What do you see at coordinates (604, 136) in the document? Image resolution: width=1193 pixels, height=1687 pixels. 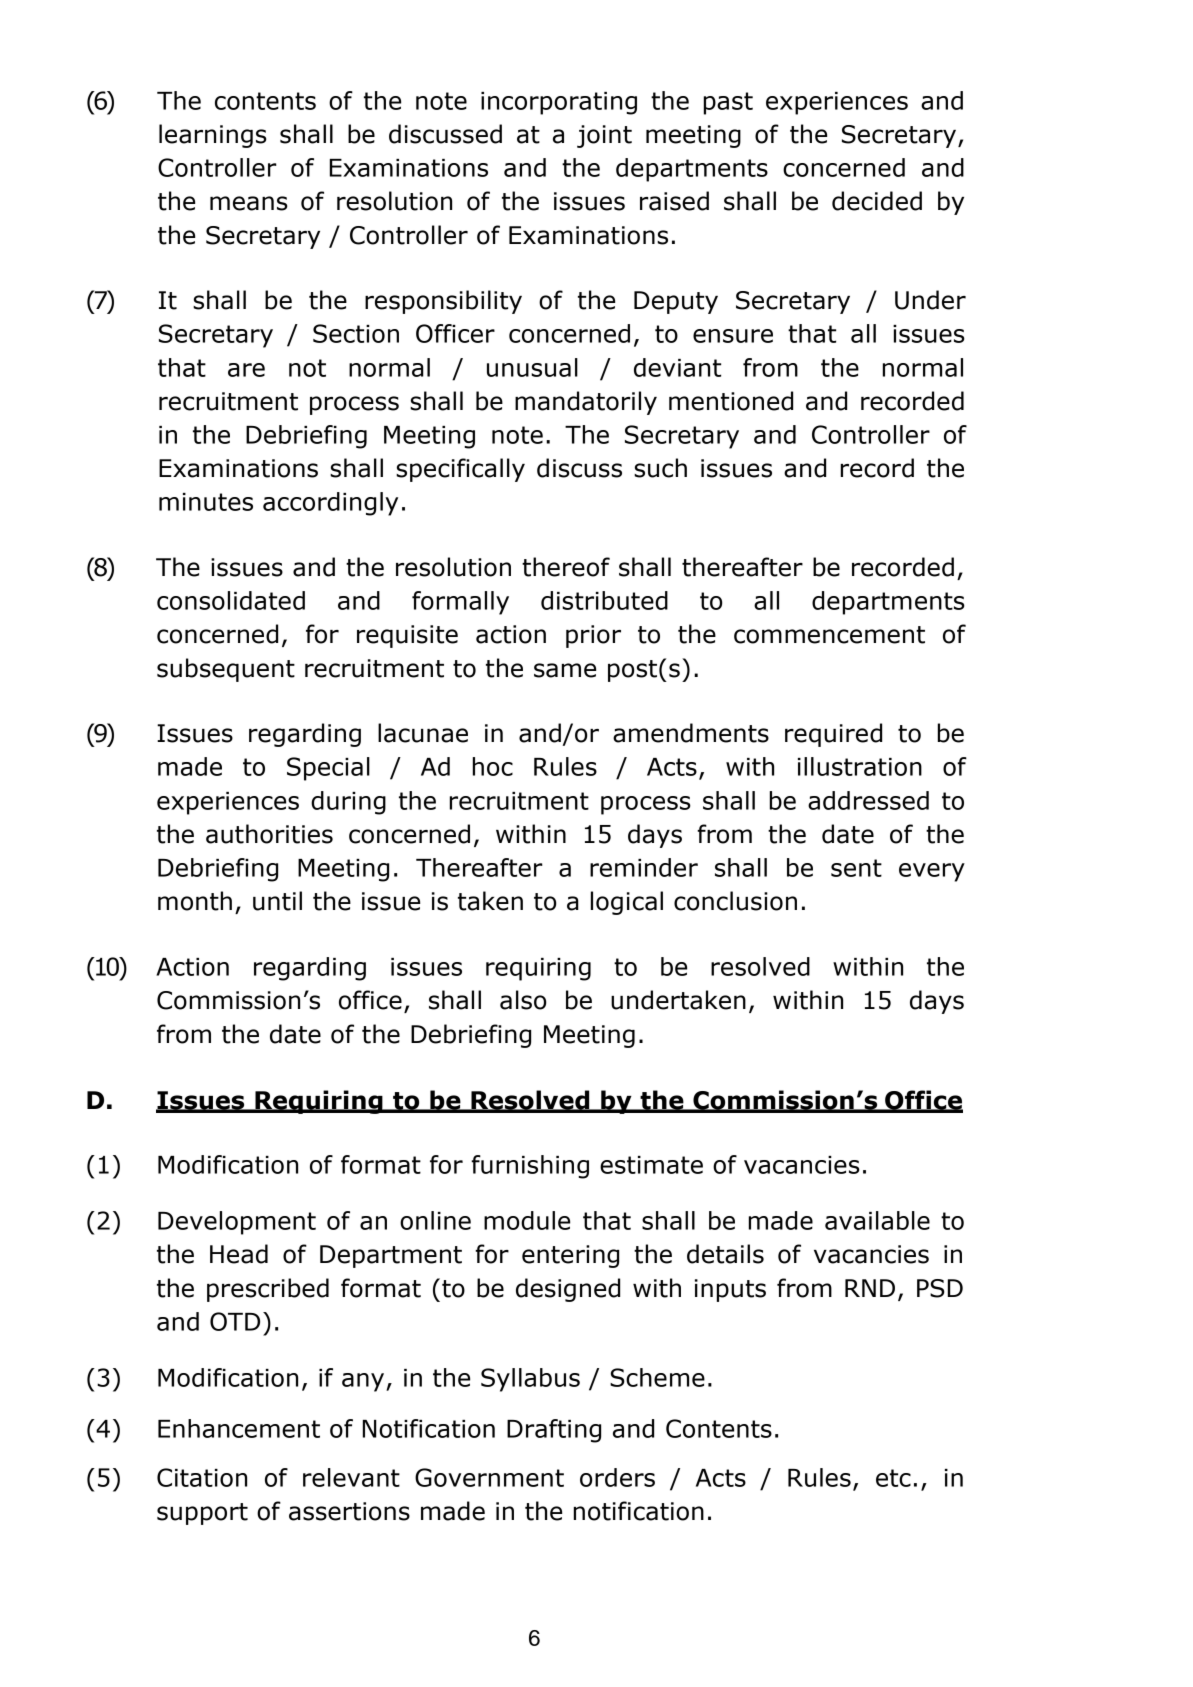 I see `joint` at bounding box center [604, 136].
